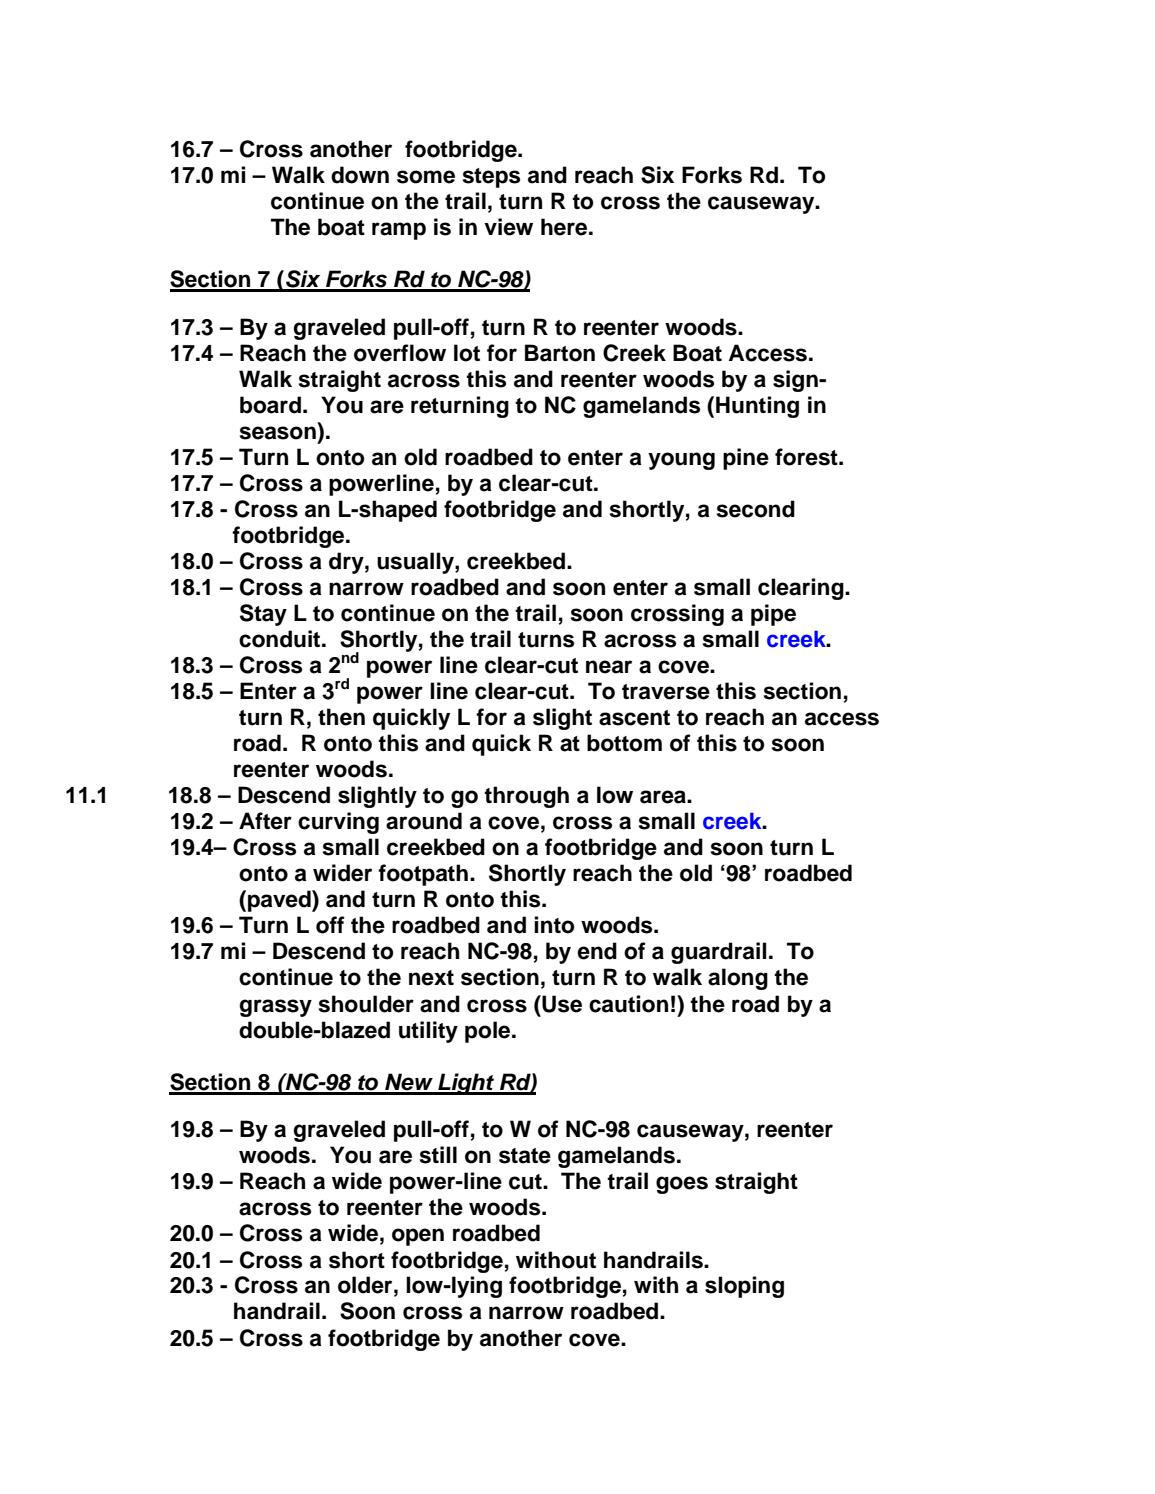  Describe the element at coordinates (666, 692) in the document. I see `traverse` at that location.
